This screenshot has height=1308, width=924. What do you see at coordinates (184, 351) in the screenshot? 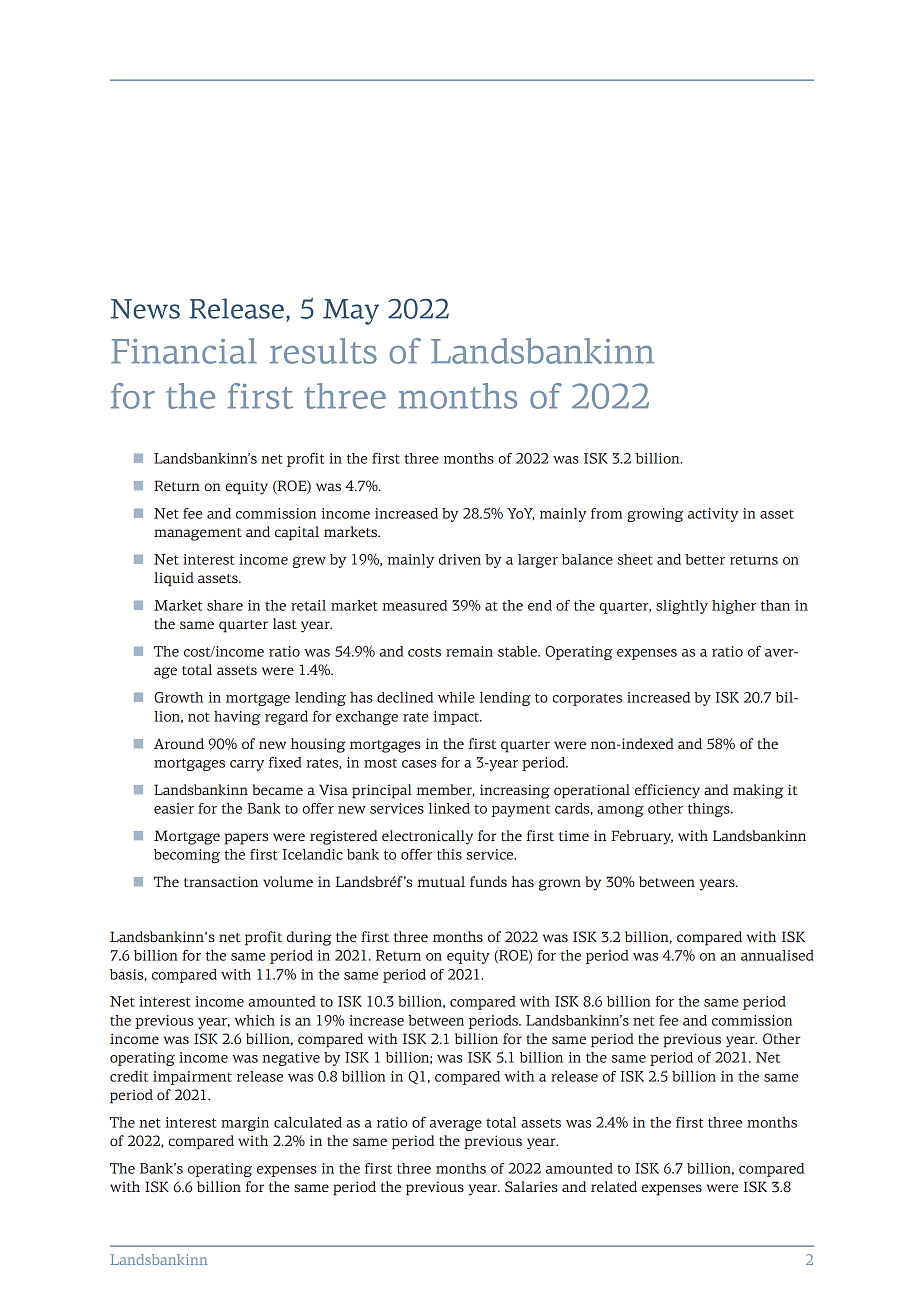
I see `Financial` at bounding box center [184, 351].
